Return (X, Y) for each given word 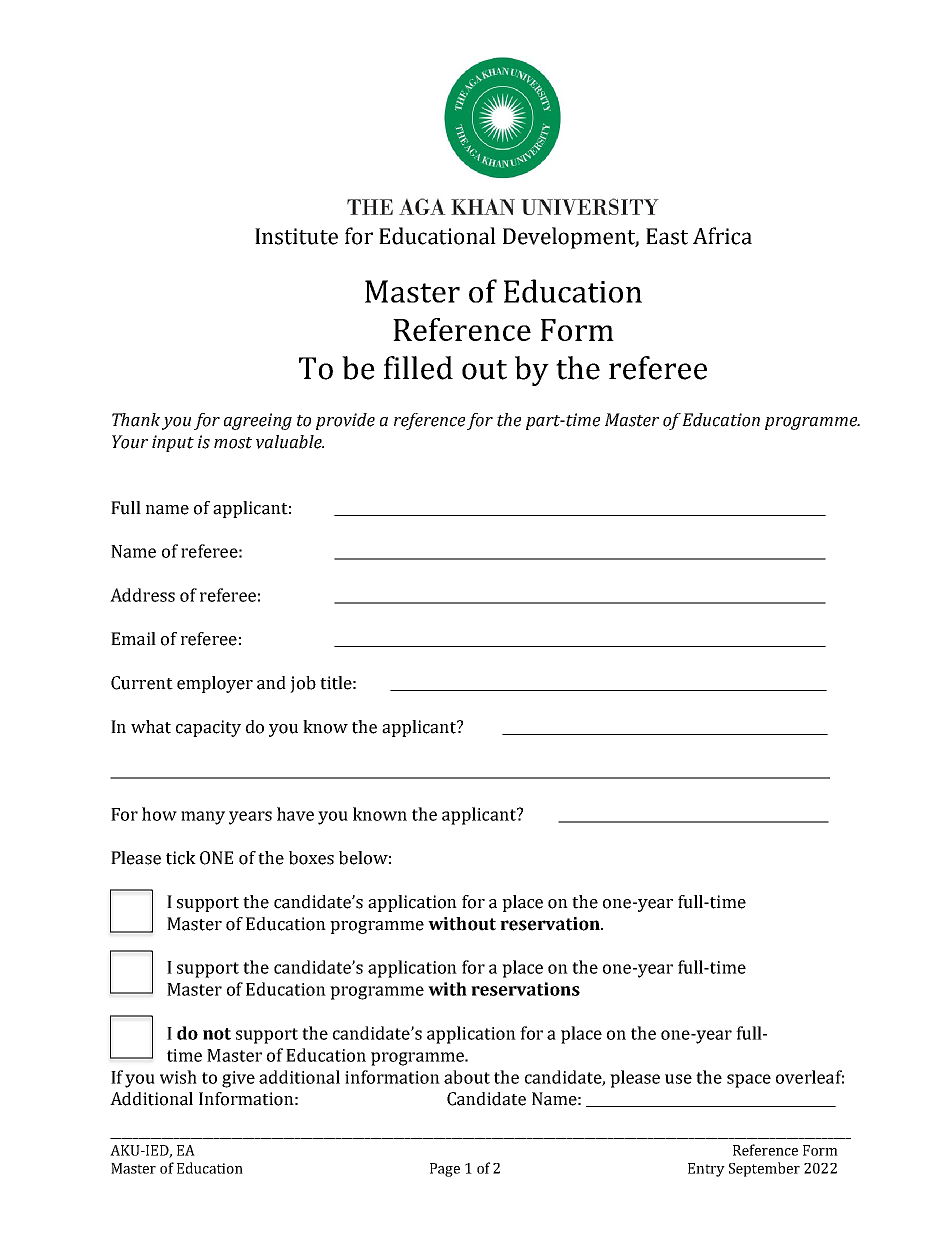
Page (445, 1170)
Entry (706, 1170)
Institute (296, 236)
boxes (311, 858)
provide (345, 421)
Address (142, 595)
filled (418, 368)
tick (181, 858)
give (238, 1079)
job (303, 684)
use (678, 1079)
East (667, 236)
